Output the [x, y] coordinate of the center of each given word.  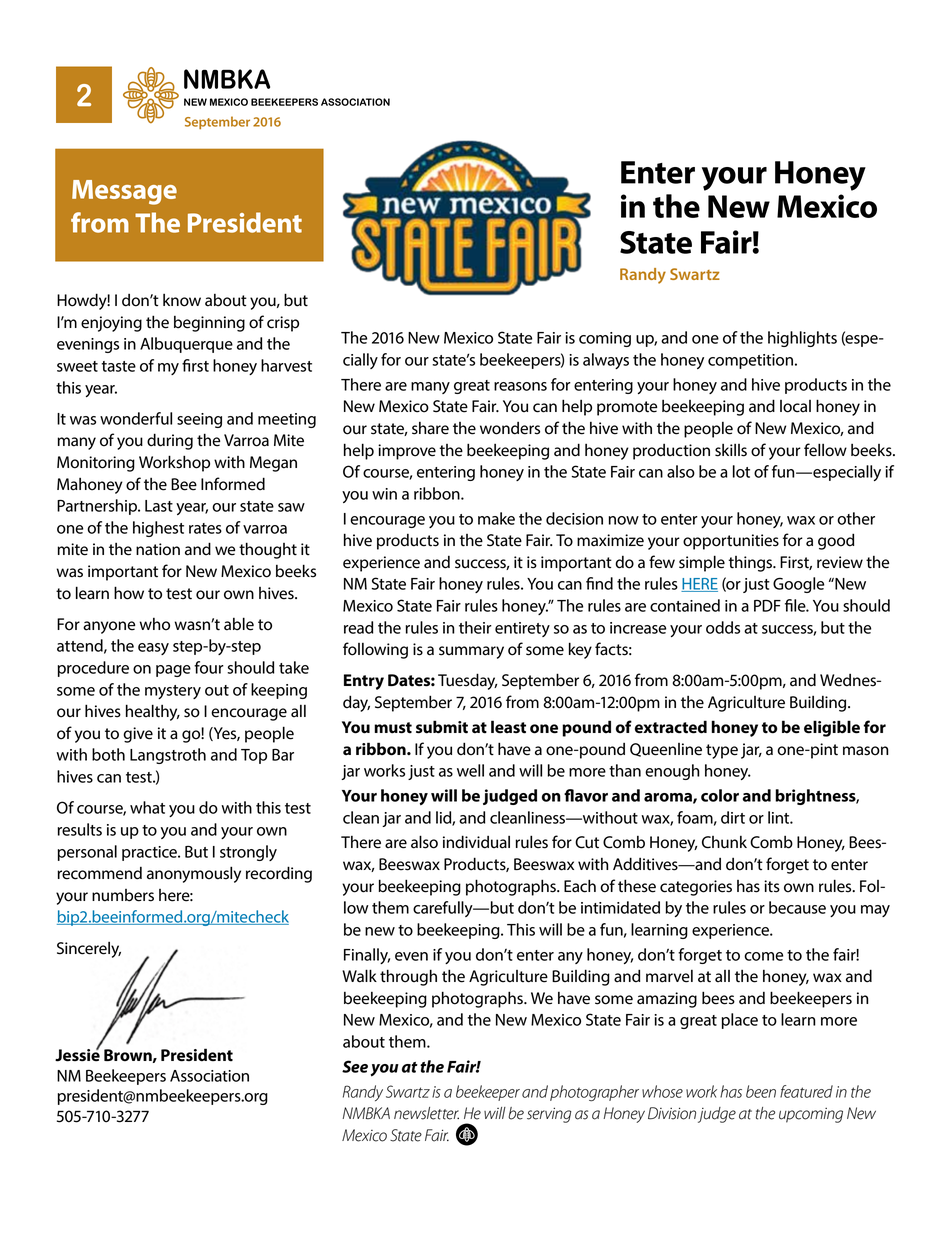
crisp [283, 324]
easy [153, 649]
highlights [802, 339]
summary [471, 652]
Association [209, 1076]
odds [723, 627]
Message [124, 192]
